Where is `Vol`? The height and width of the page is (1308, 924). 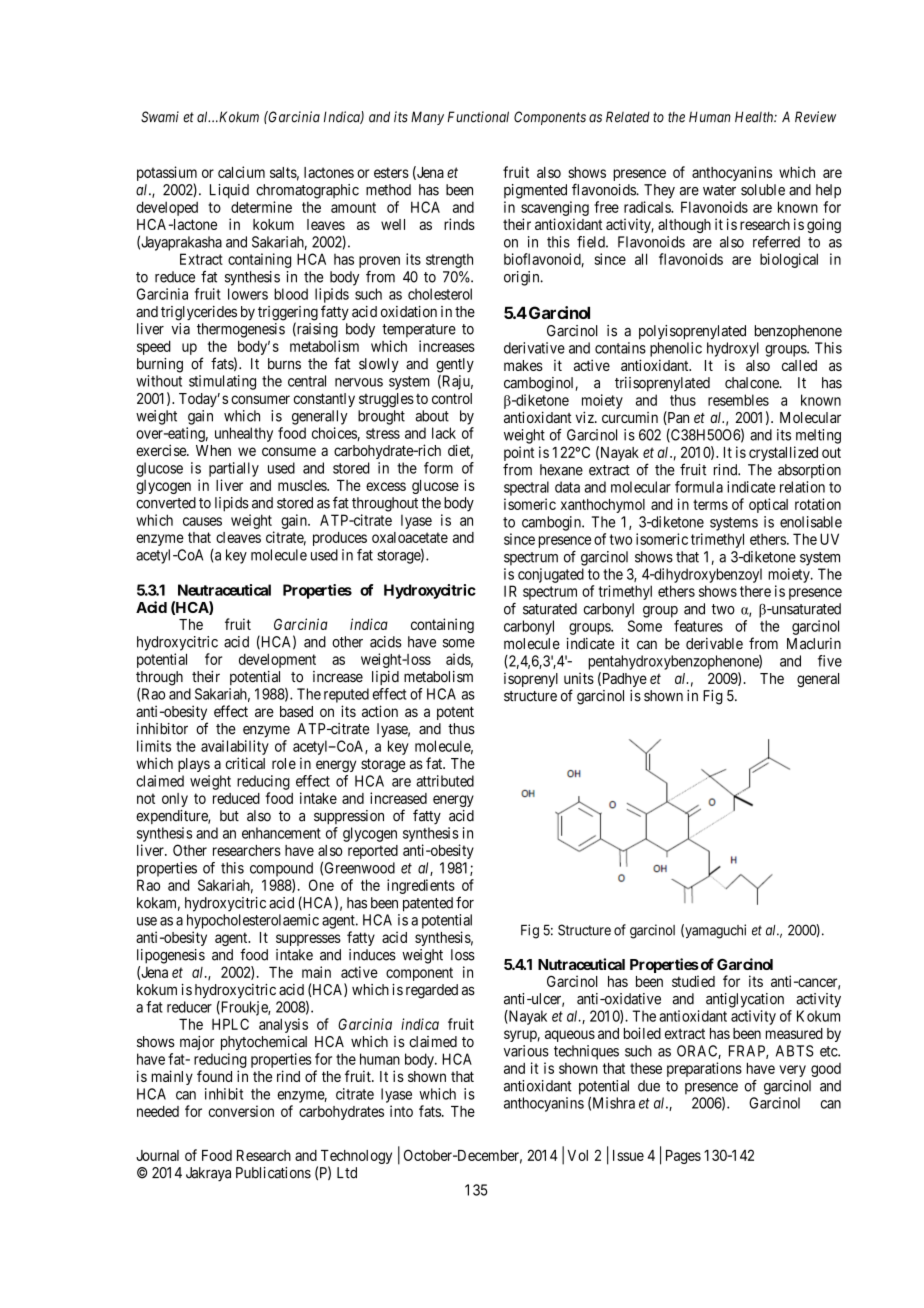 Vol is located at coordinates (577, 1155).
